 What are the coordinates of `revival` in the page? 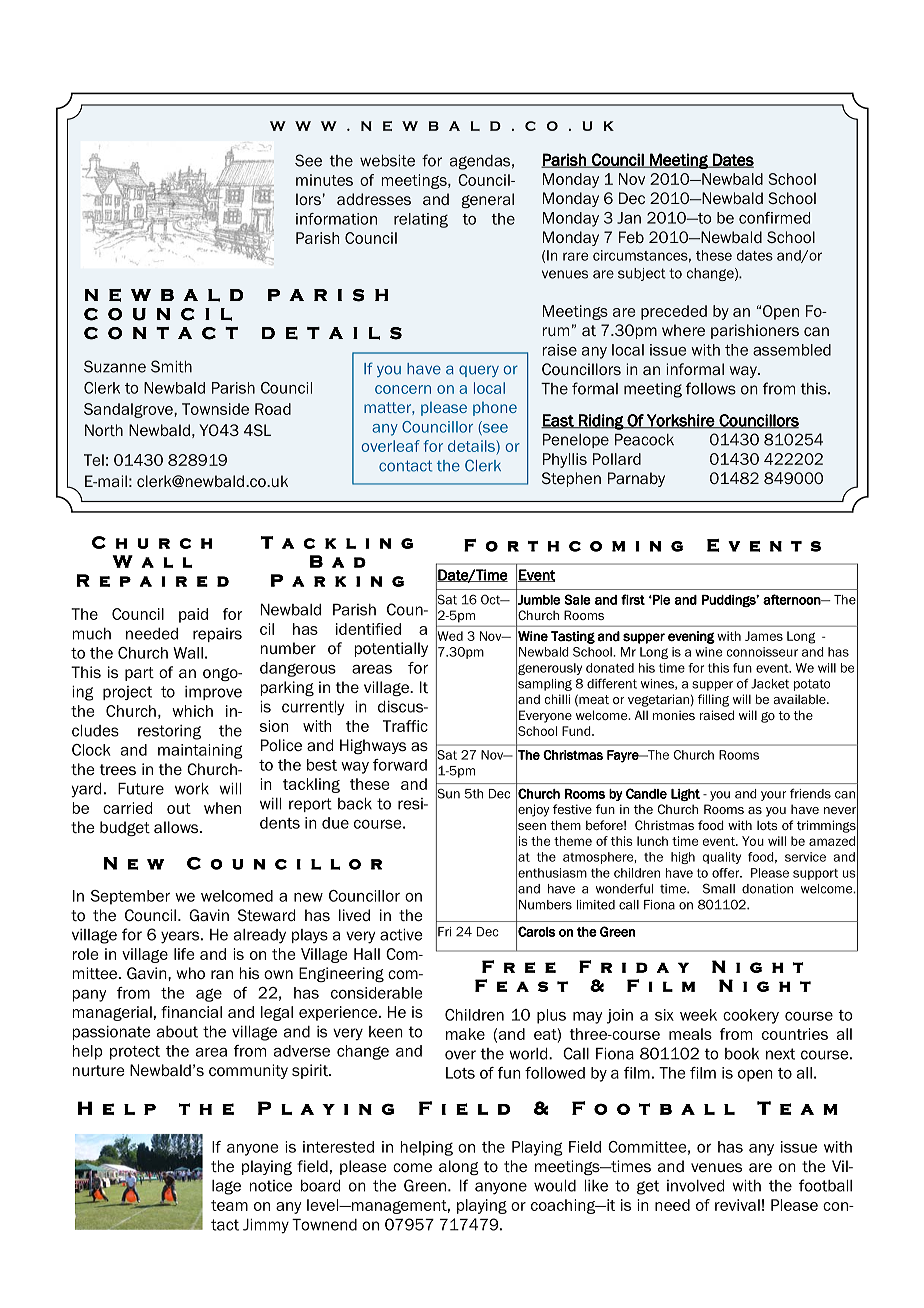 It's located at (737, 1205).
